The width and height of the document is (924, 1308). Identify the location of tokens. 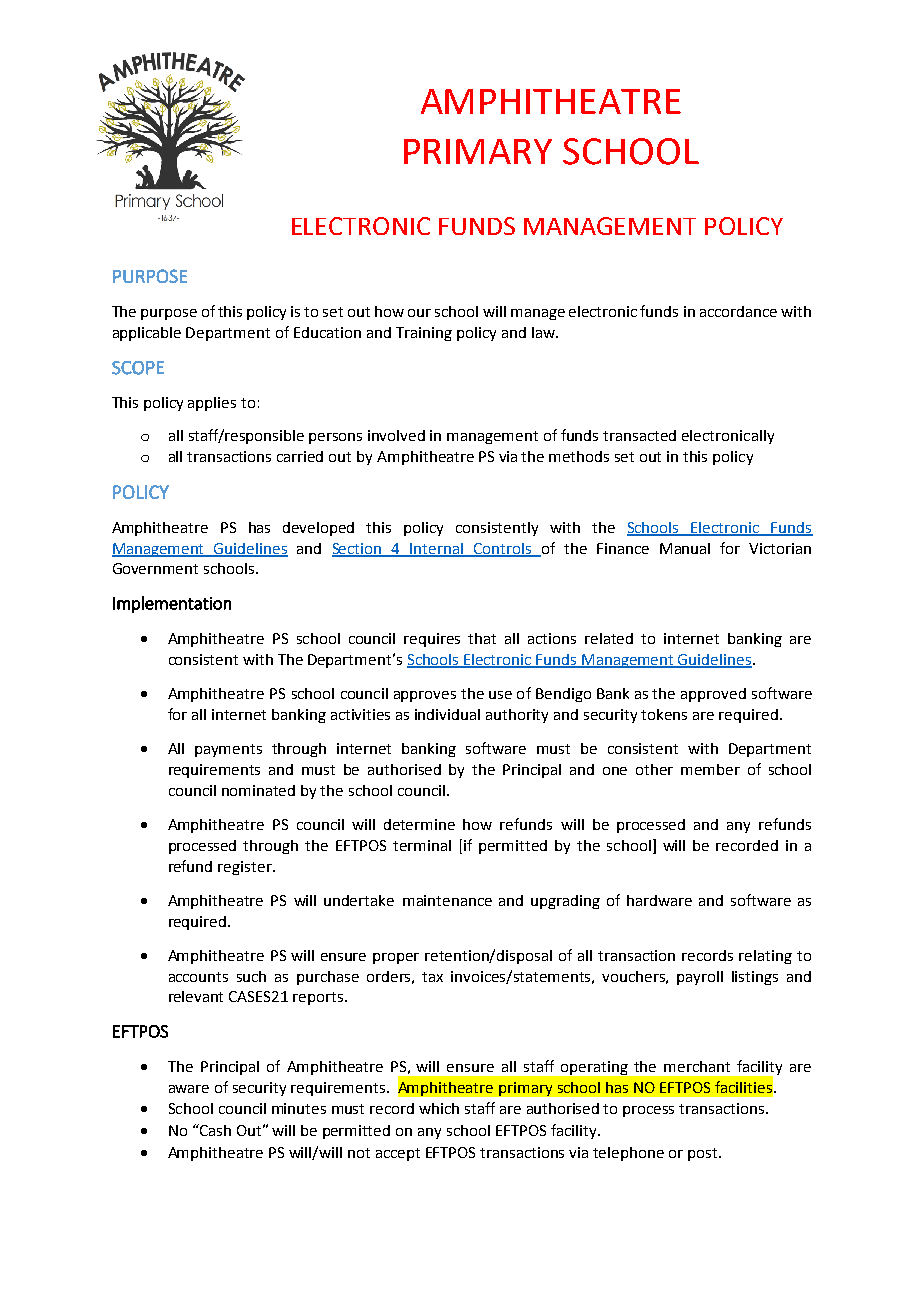
(664, 714).
